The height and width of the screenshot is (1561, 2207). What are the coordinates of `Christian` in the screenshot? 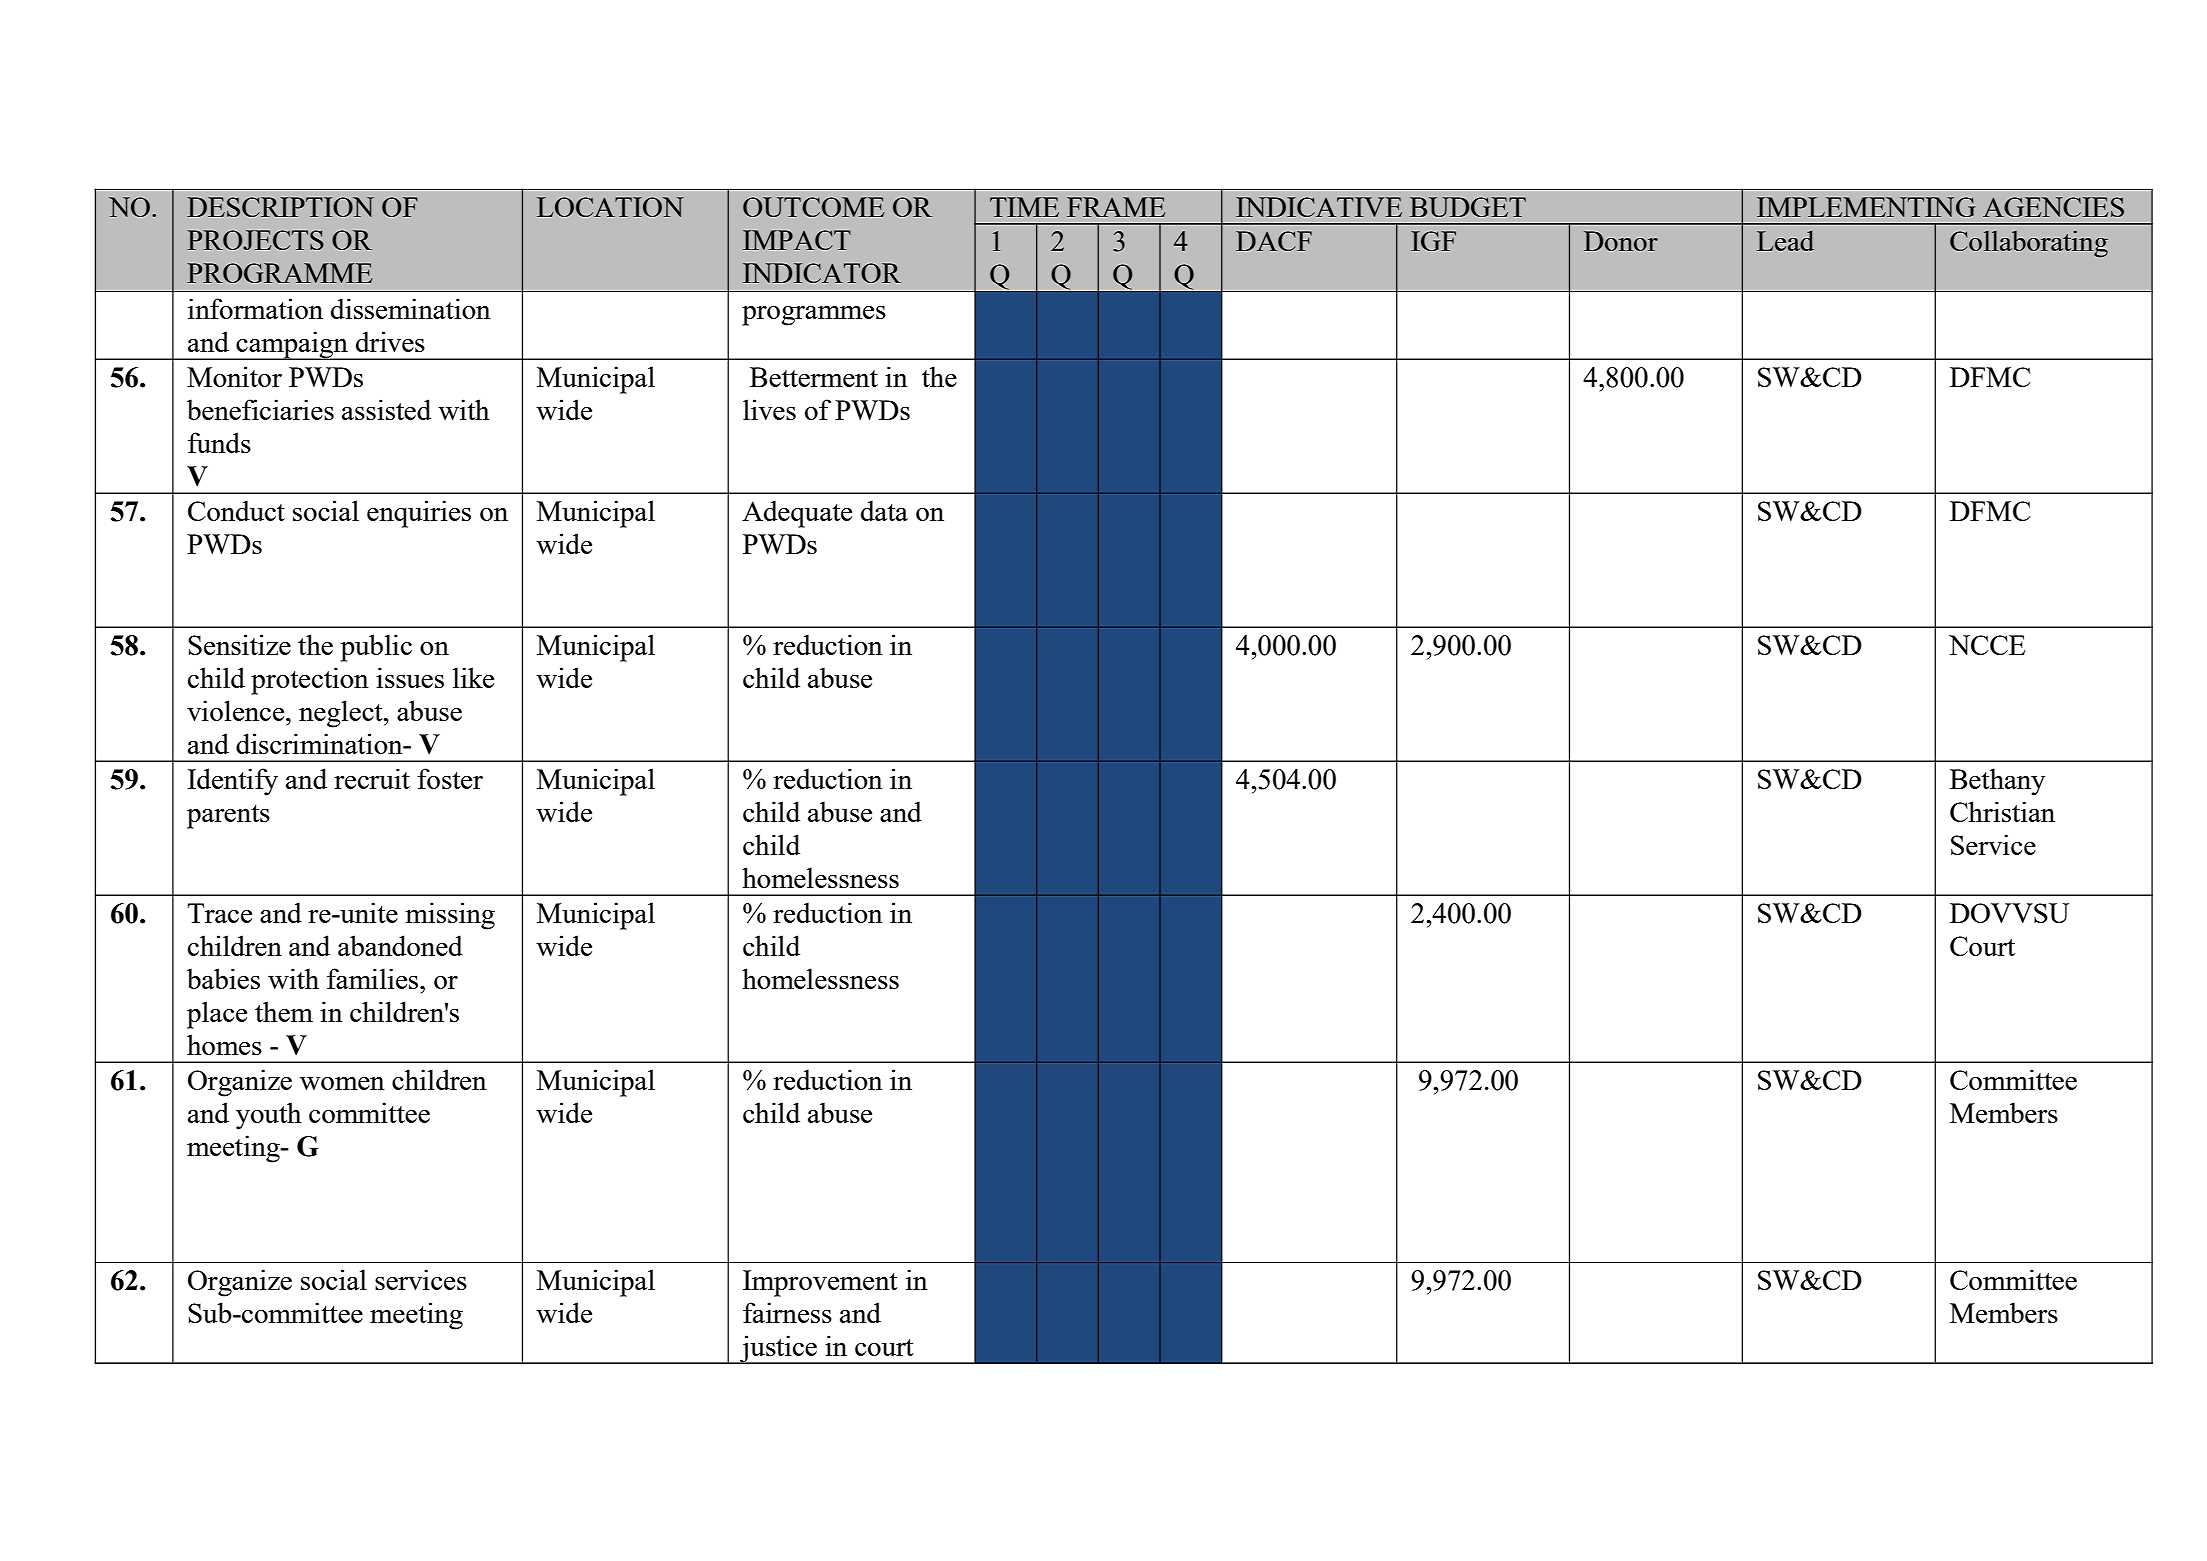 It's located at (2002, 811).
